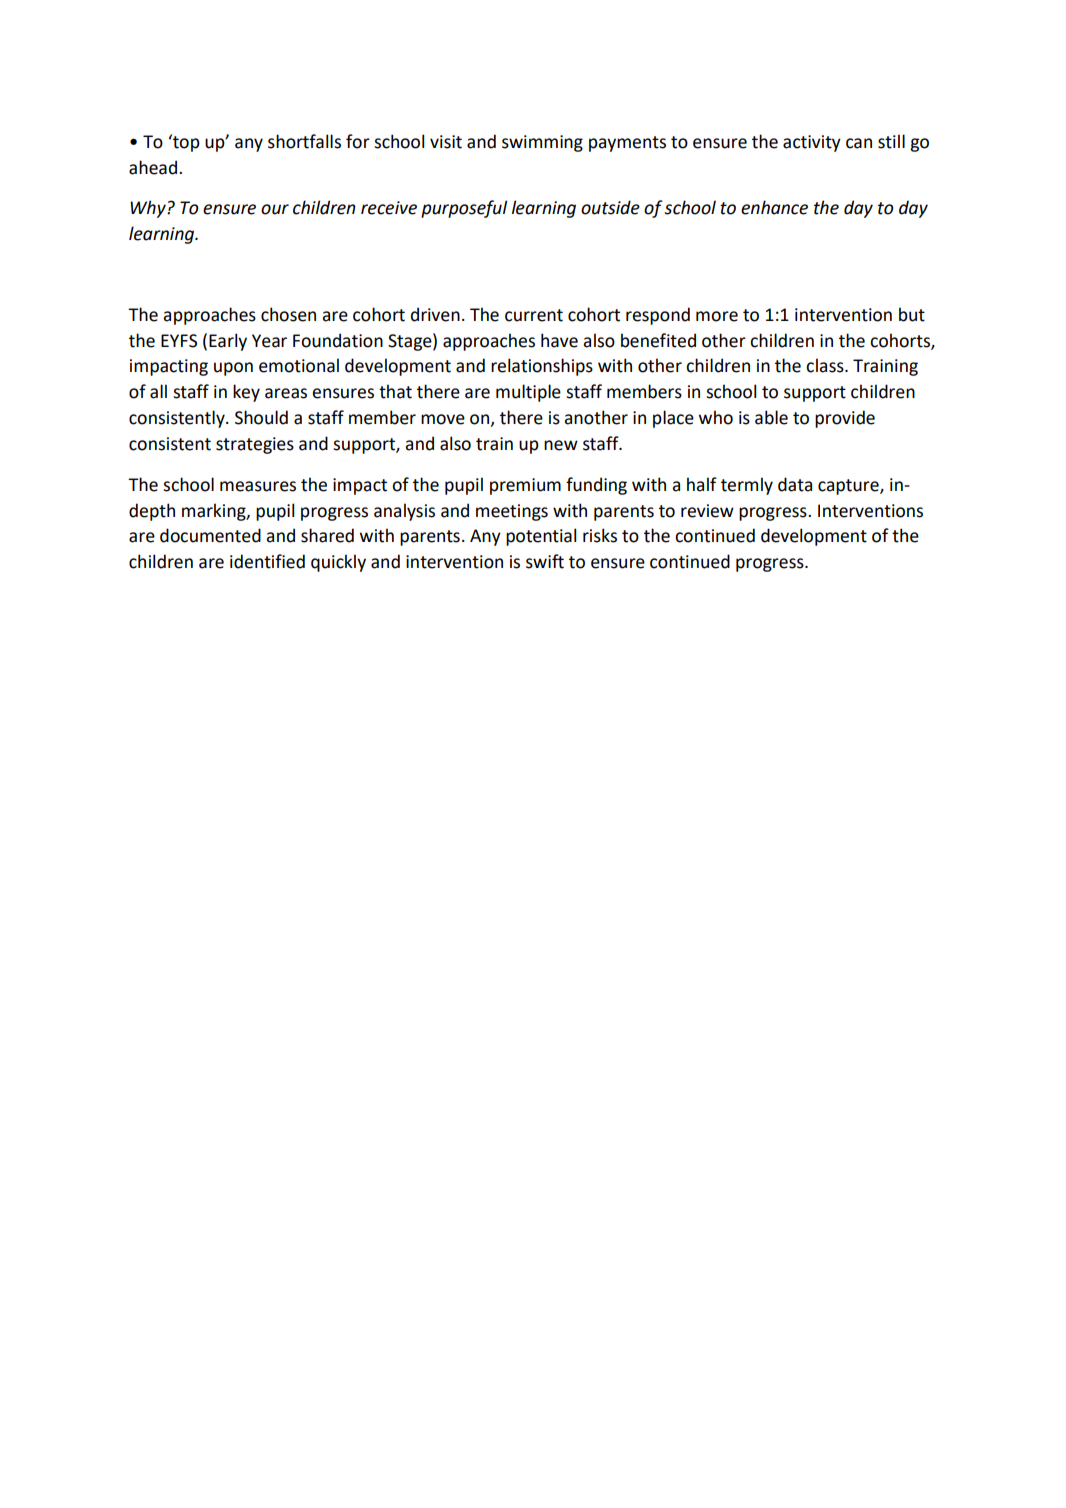  I want to click on chosen, so click(288, 314).
